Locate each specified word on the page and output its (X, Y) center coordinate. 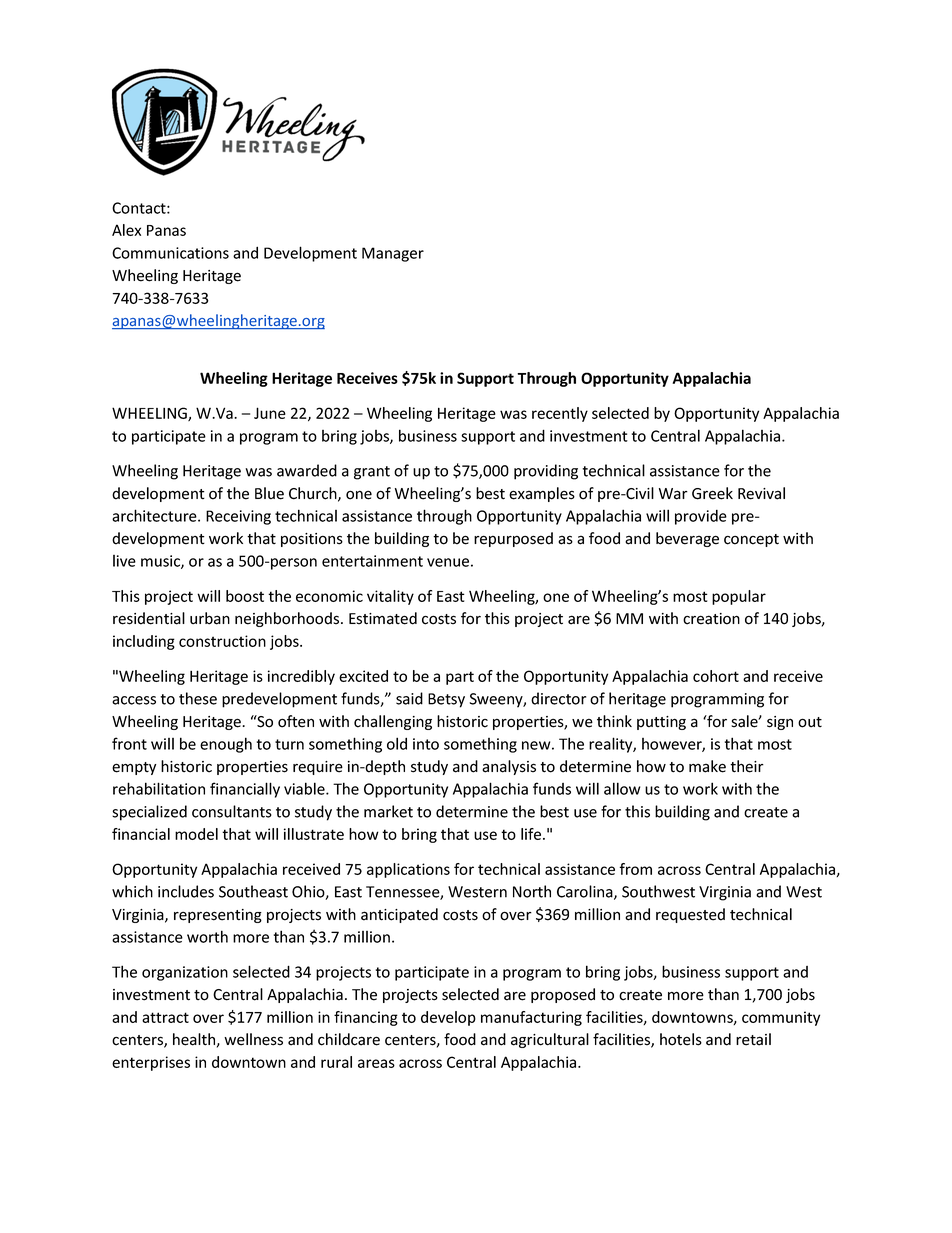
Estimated (383, 618)
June (270, 413)
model (196, 834)
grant (372, 473)
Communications (170, 253)
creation (711, 619)
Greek (712, 493)
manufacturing (531, 1018)
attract (165, 1017)
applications (408, 870)
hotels (681, 1039)
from (635, 869)
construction (222, 641)
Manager (393, 254)
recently (560, 414)
